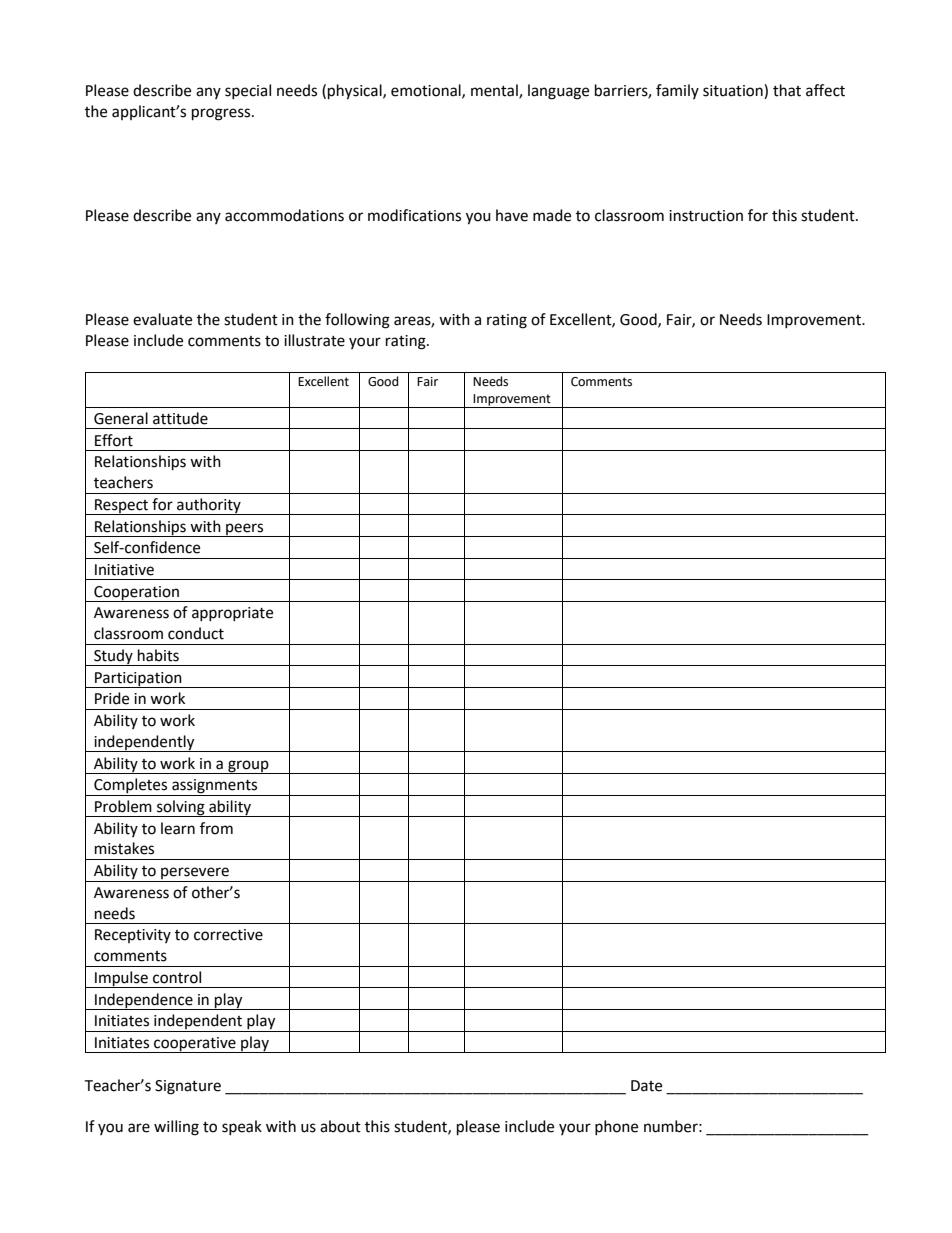 This document has height=1233, width=952. Describe the element at coordinates (188, 1087) in the document. I see `Signature` at that location.
